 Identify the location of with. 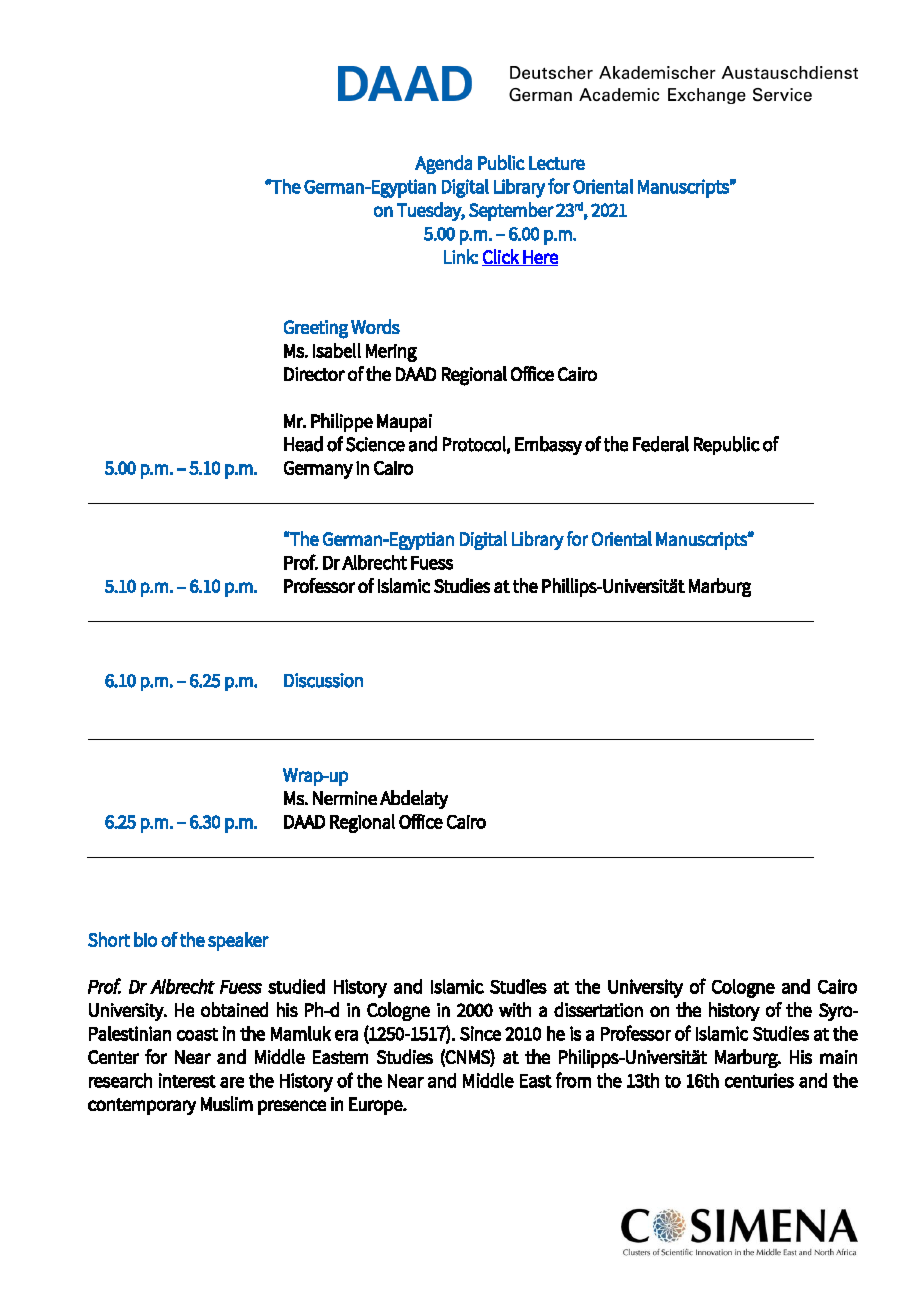
(515, 1009).
